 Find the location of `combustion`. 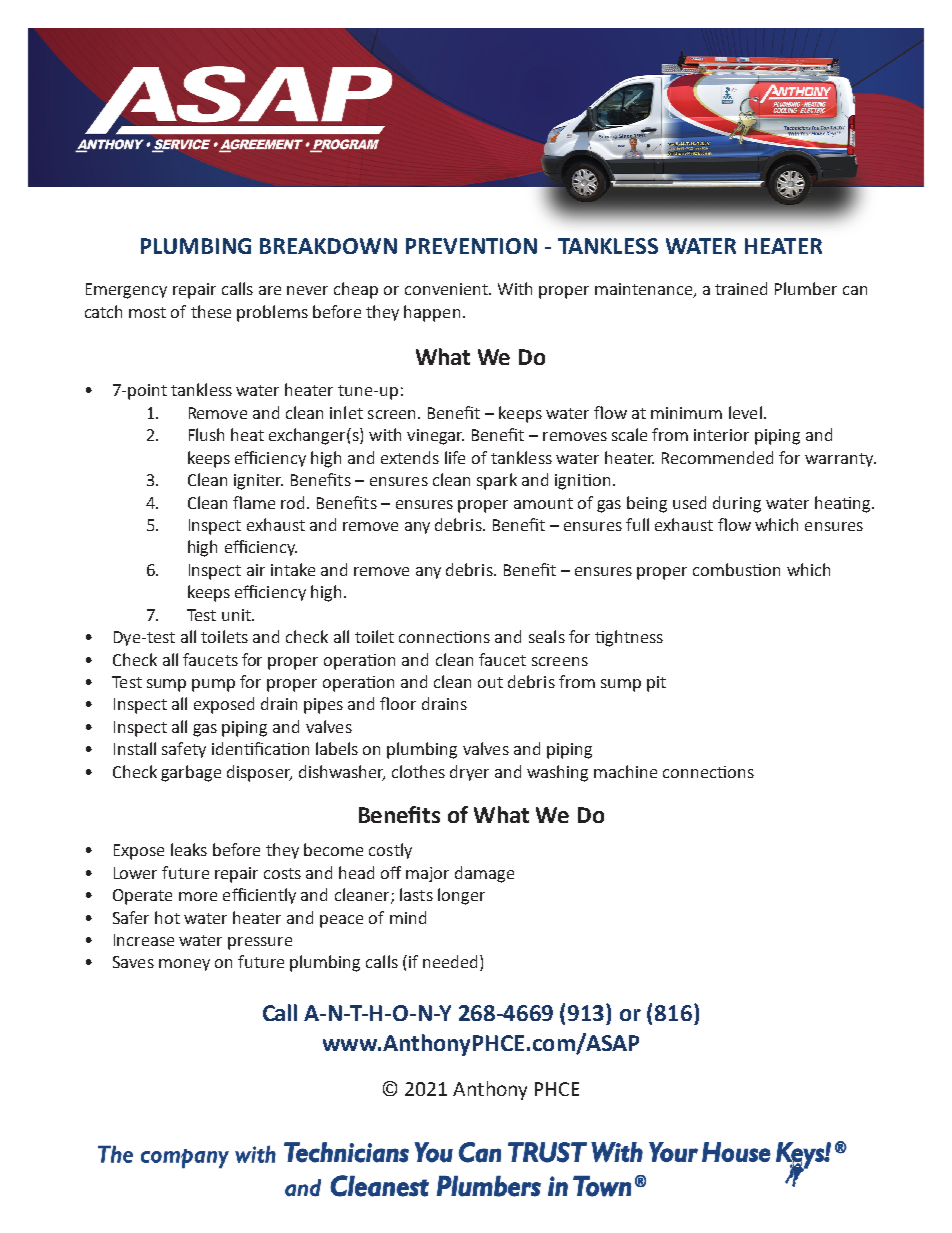

combustion is located at coordinates (736, 569).
